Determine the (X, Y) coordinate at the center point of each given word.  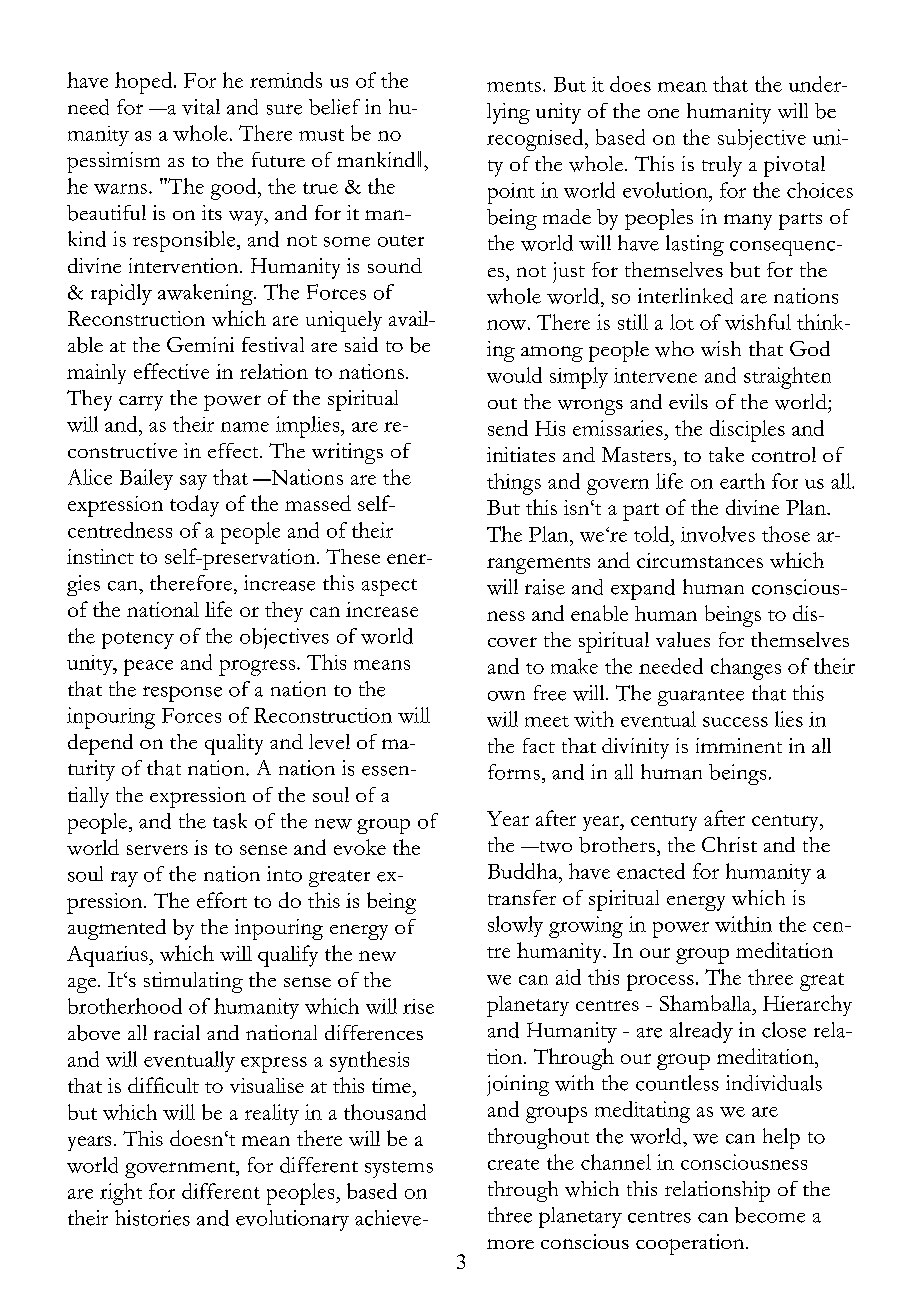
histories (152, 1218)
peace (148, 667)
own (506, 696)
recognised (536, 140)
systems (399, 1169)
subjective (762, 139)
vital (201, 107)
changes (746, 669)
